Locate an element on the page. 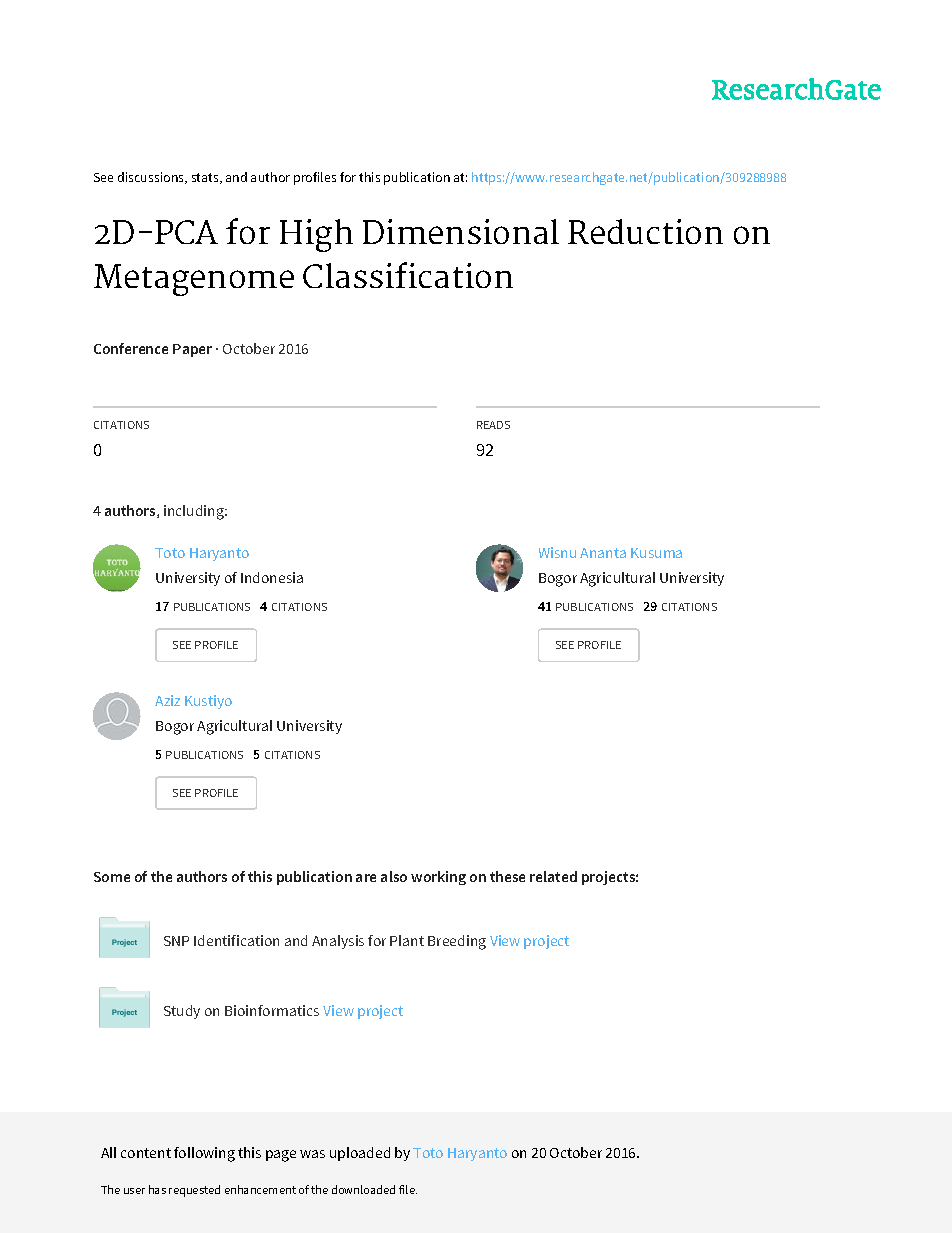  discussions is located at coordinates (152, 178).
